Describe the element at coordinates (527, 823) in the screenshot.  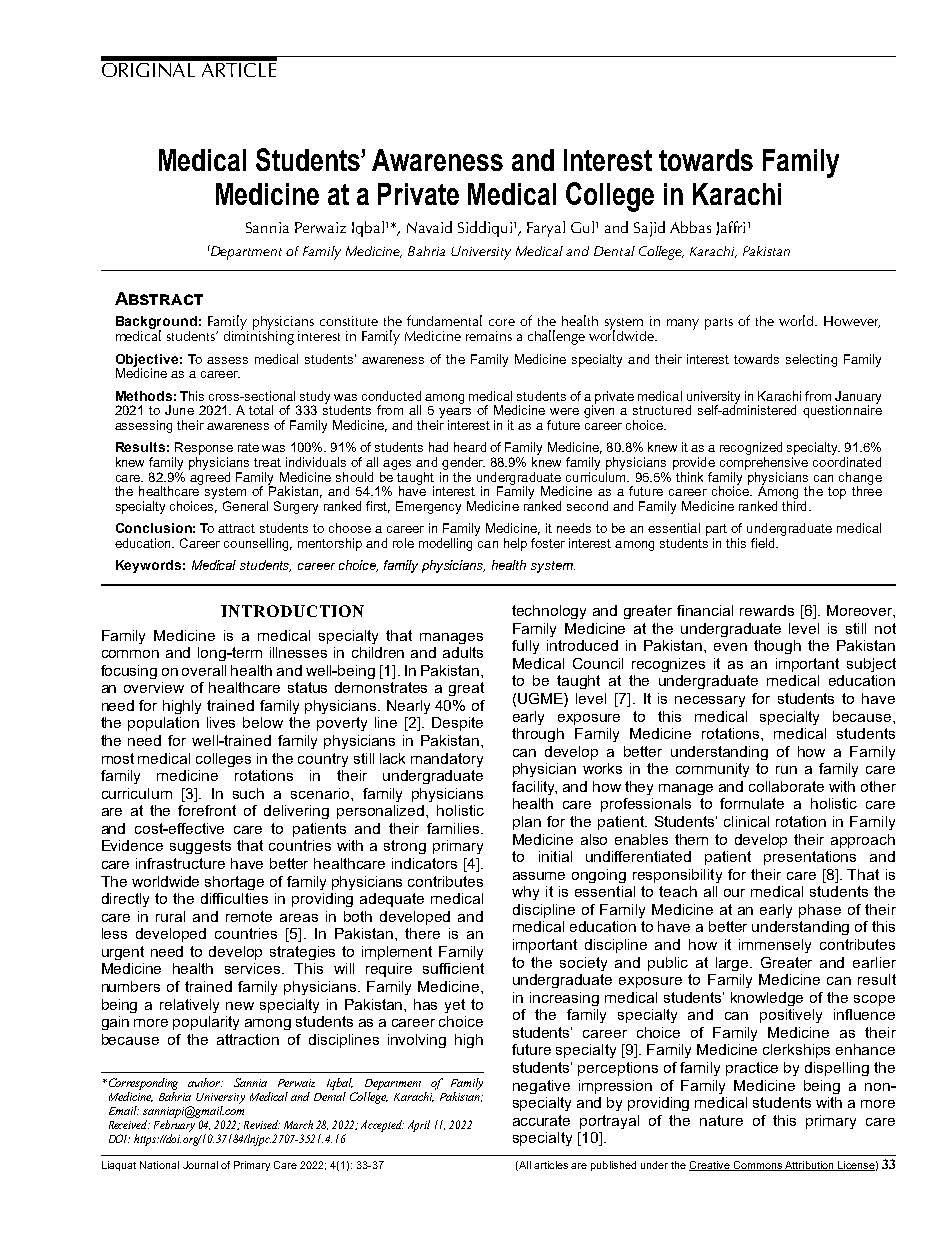
I see `plan` at that location.
